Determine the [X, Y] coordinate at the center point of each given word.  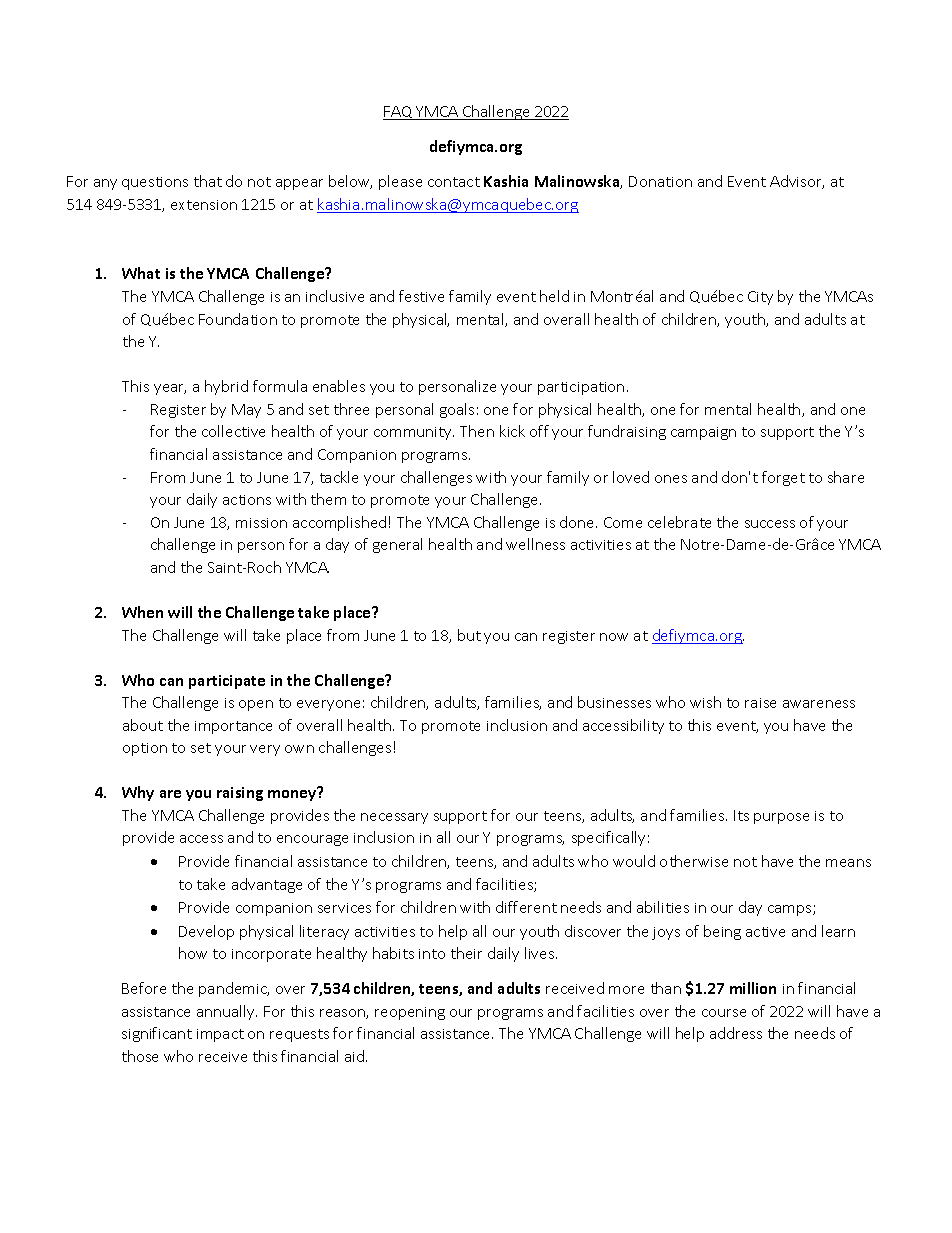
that [208, 181]
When [142, 612]
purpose [781, 818]
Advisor [797, 182]
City [760, 298]
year [170, 389]
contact [454, 182]
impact [220, 1035]
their [466, 953]
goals [457, 410]
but [469, 635]
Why [138, 793]
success [770, 524]
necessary [394, 818]
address [736, 1033]
